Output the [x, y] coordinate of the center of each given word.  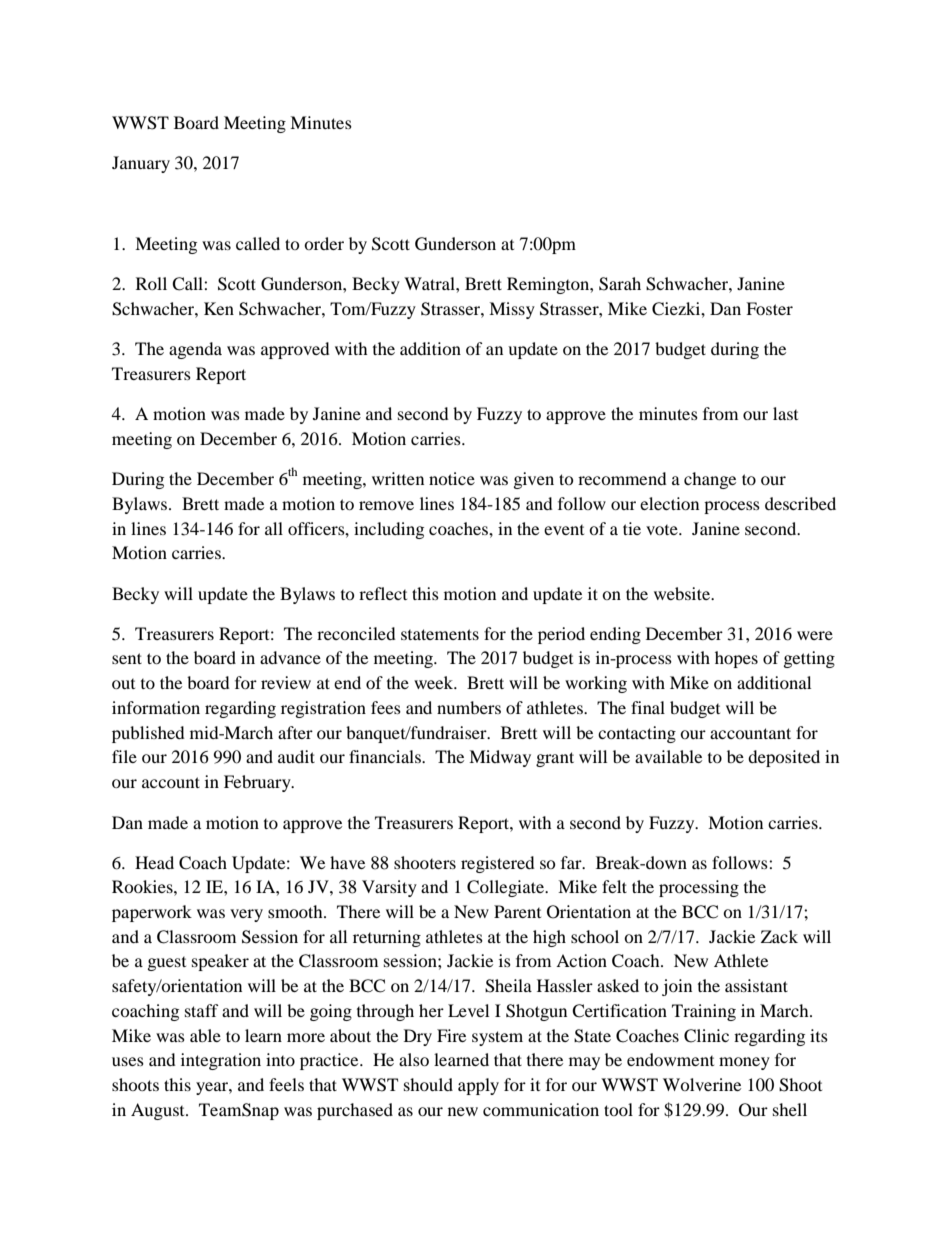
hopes [736, 659]
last [785, 413]
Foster [769, 308]
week [435, 682]
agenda [195, 350]
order [324, 243]
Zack [779, 936]
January [141, 164]
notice [452, 478]
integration [221, 1061]
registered [498, 864]
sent [127, 658]
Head [154, 862]
